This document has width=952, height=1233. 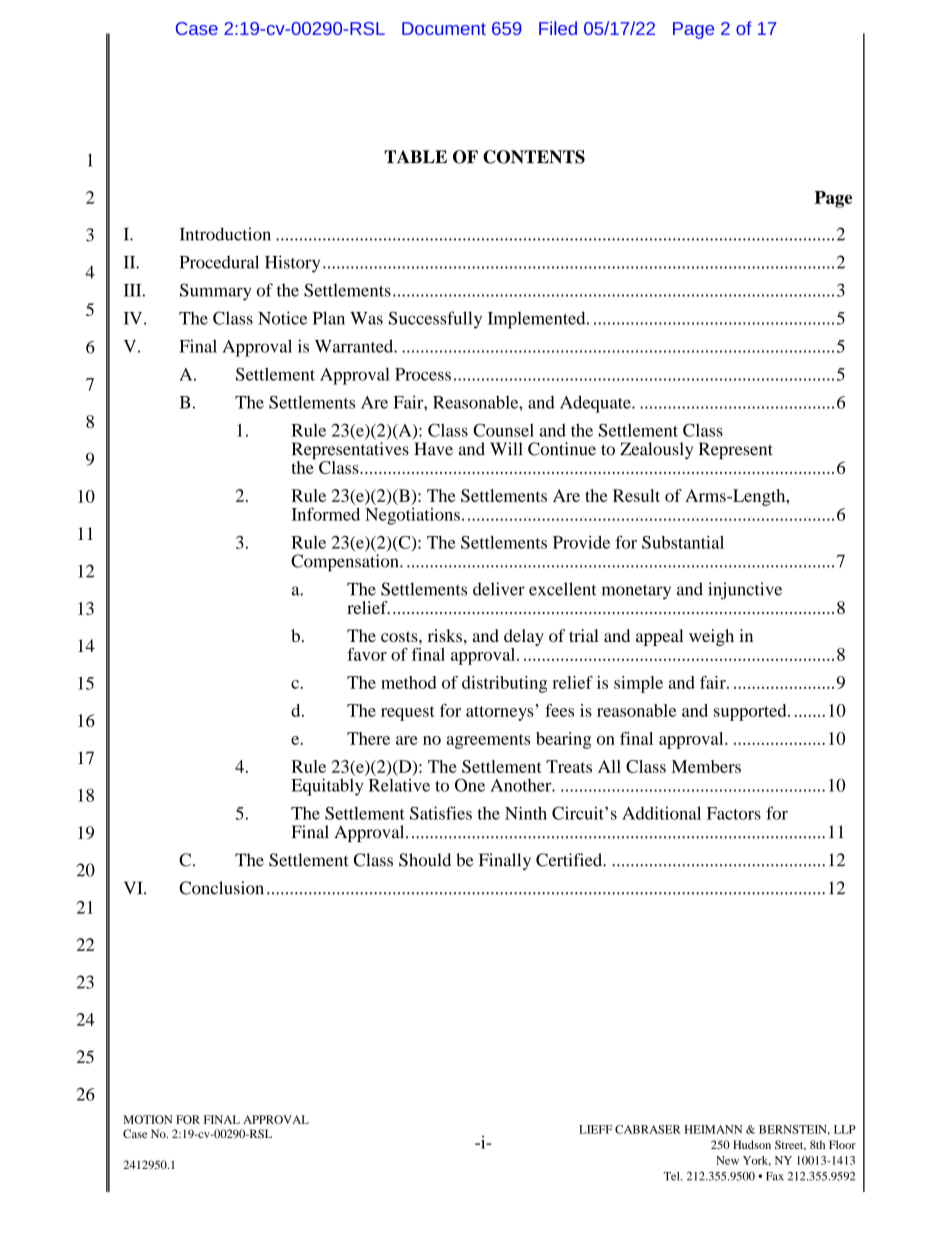 I want to click on Filed, so click(x=558, y=28).
